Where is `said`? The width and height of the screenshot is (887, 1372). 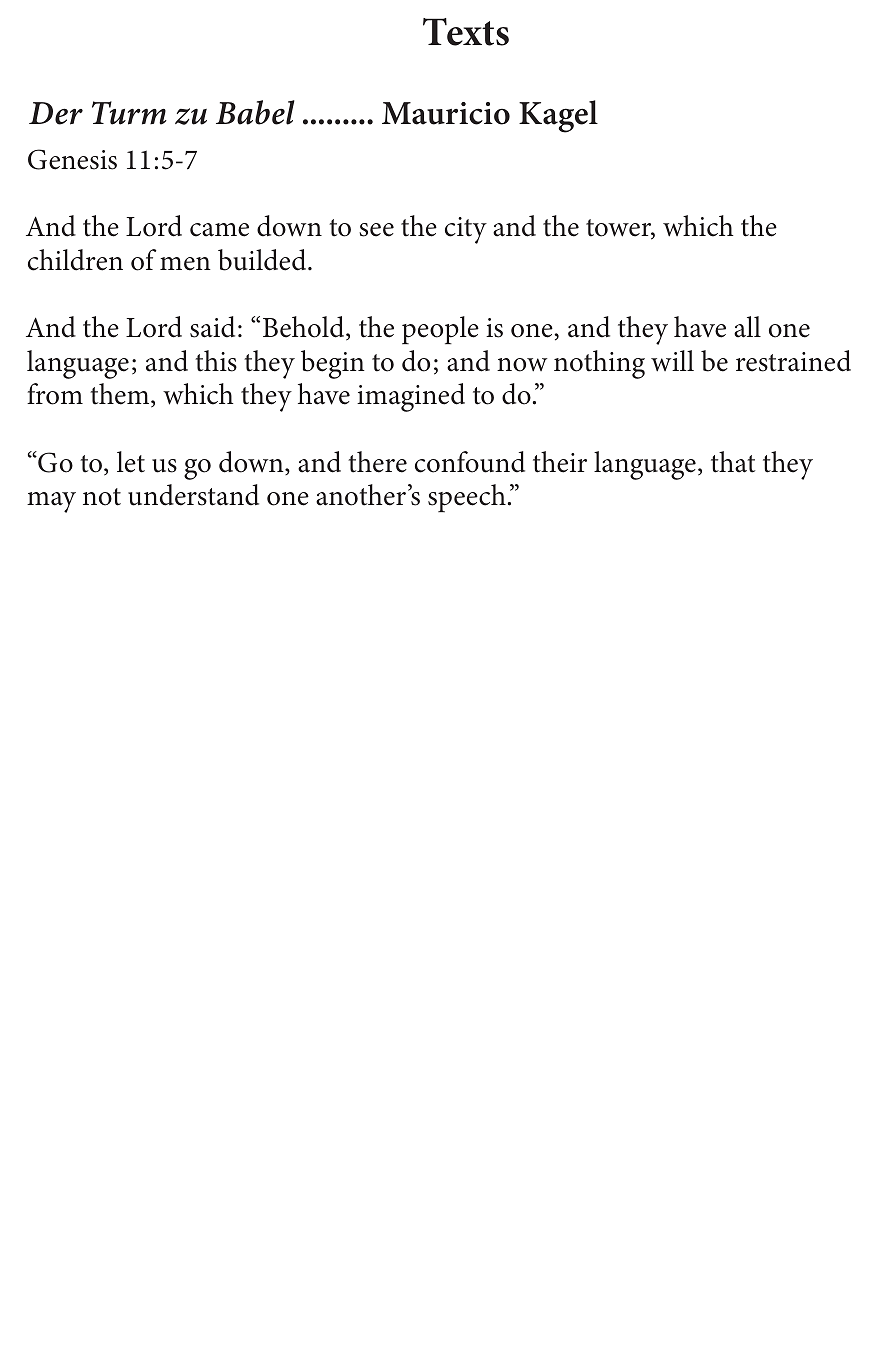 said is located at coordinates (212, 327).
